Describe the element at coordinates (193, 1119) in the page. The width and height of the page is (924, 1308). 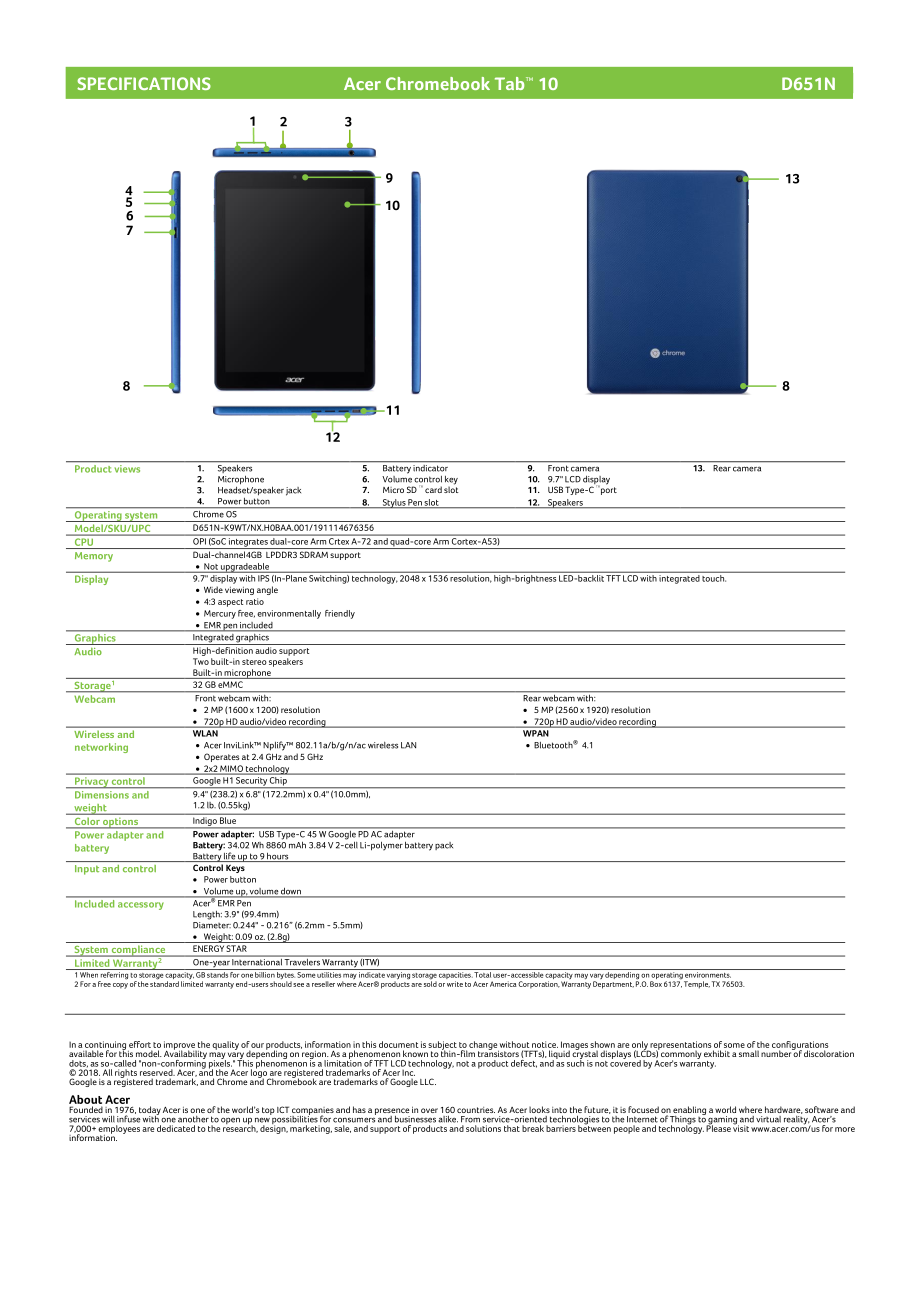
I see `another` at that location.
